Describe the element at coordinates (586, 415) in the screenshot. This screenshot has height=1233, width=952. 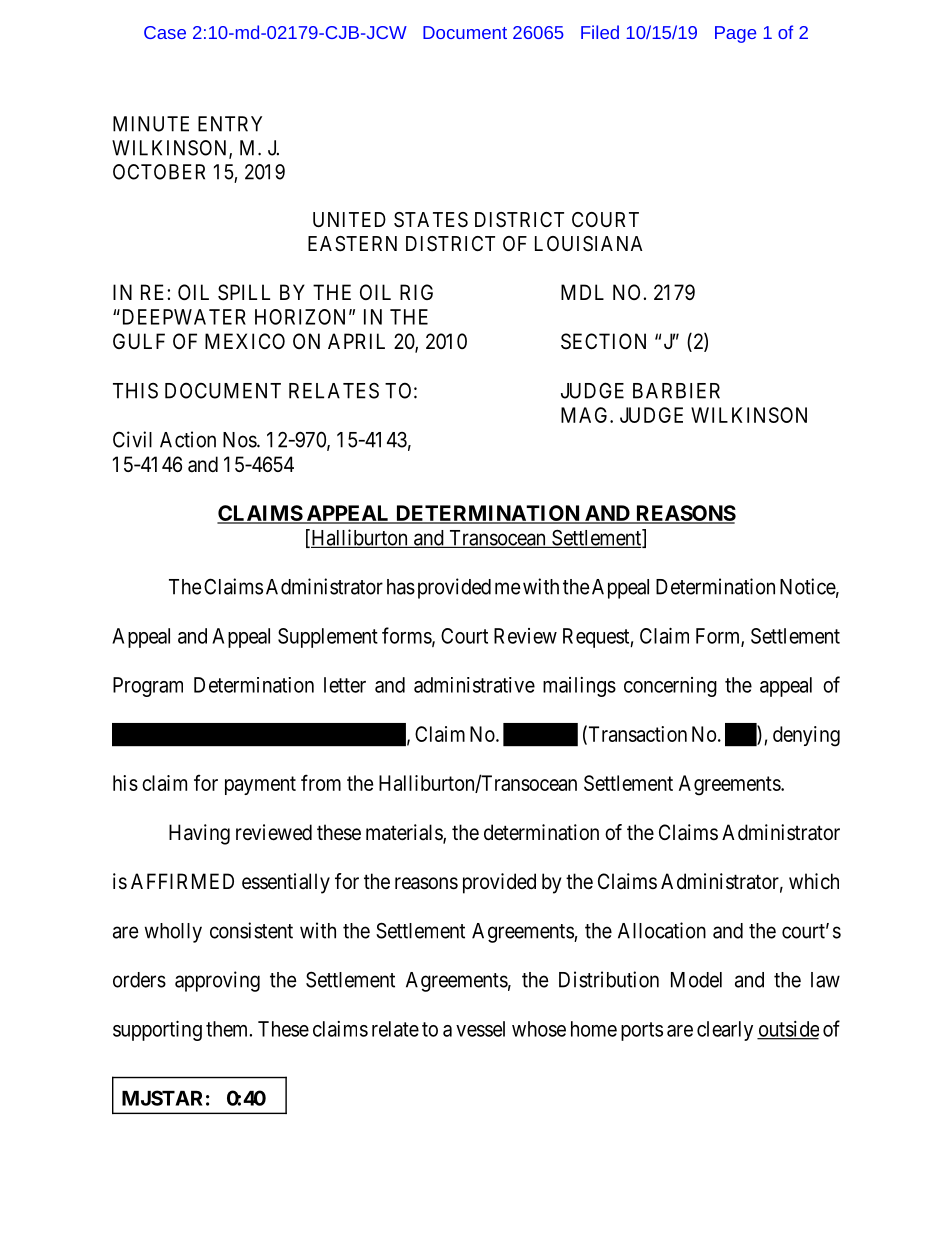
I see `MAG` at that location.
